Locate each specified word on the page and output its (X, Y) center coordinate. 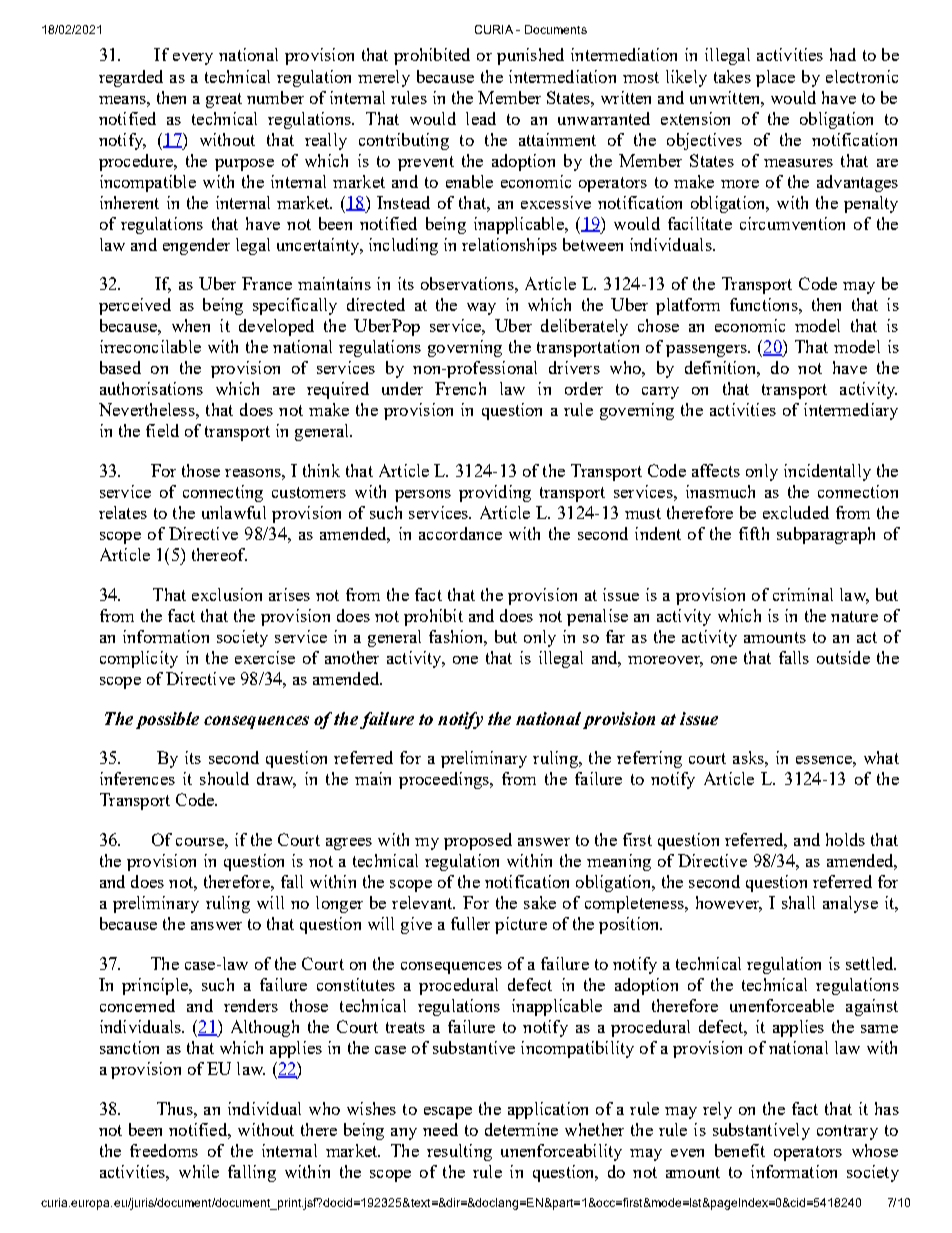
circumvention (792, 223)
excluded (796, 512)
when (191, 325)
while (199, 1171)
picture (521, 925)
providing (495, 493)
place (775, 78)
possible (167, 720)
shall (798, 902)
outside (843, 657)
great (224, 100)
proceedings (445, 780)
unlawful (234, 512)
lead (481, 118)
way (481, 309)
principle (156, 986)
